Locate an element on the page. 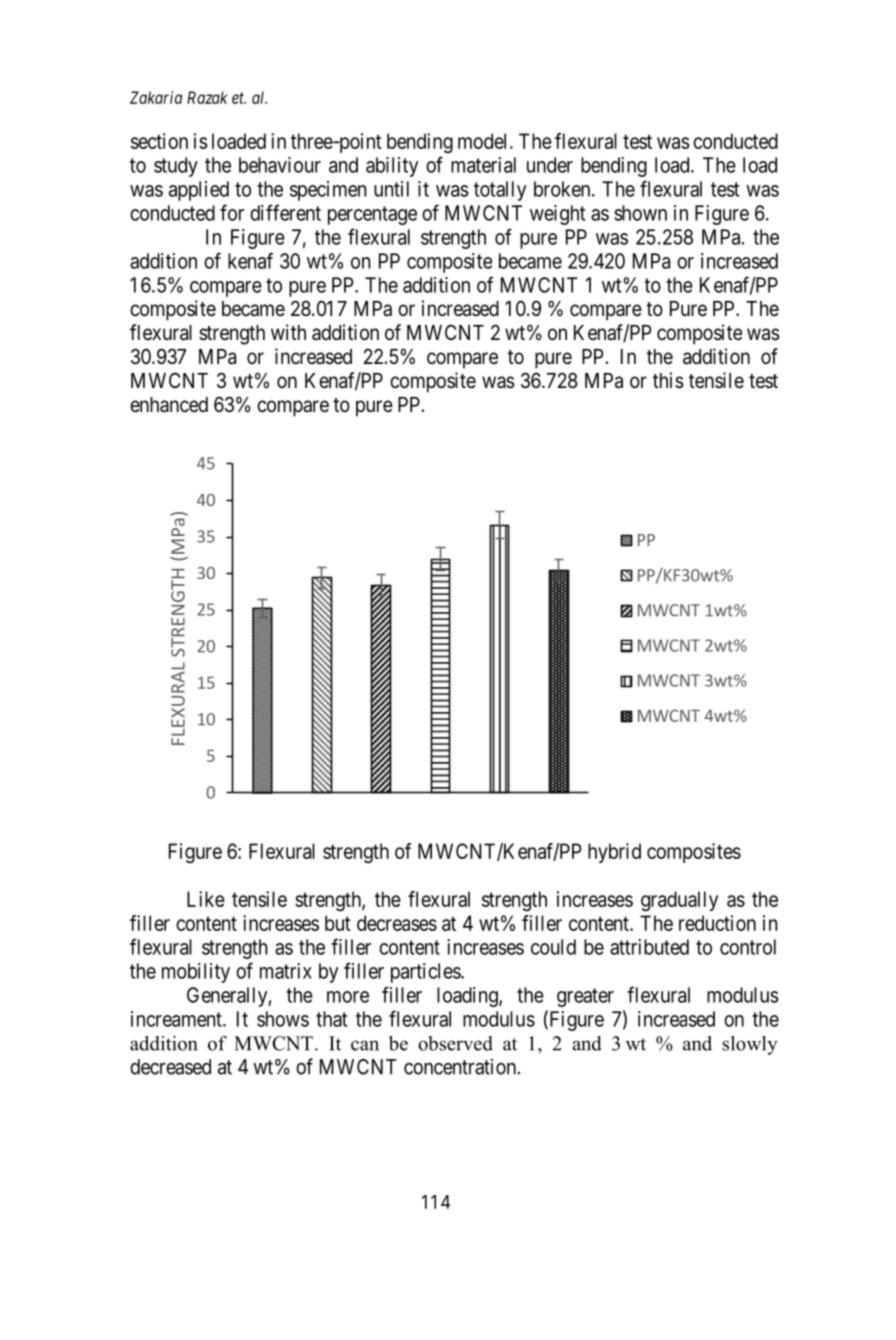 This document has height=1340, width=896. reduction is located at coordinates (717, 923).
